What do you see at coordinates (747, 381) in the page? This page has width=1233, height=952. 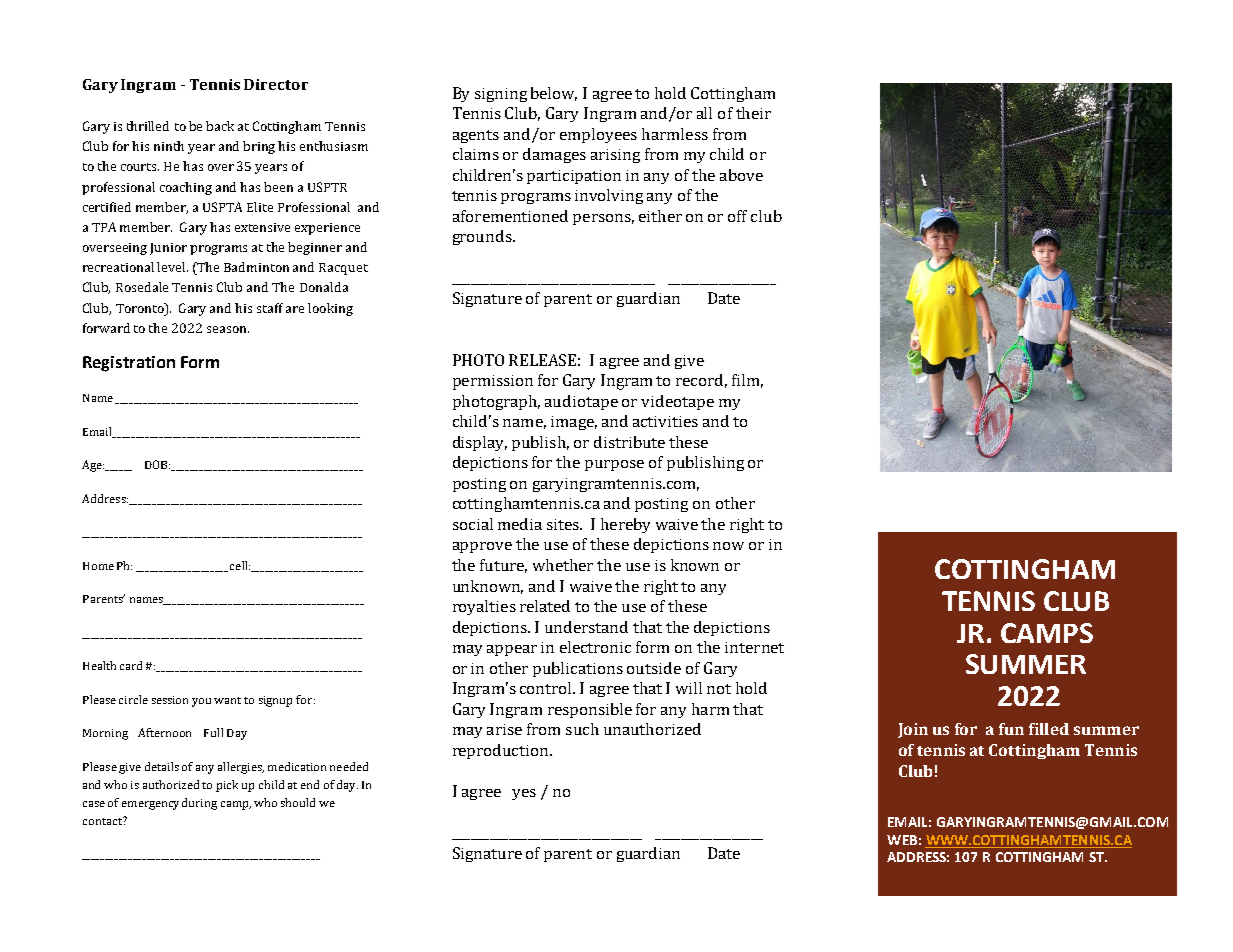 I see `film` at bounding box center [747, 381].
